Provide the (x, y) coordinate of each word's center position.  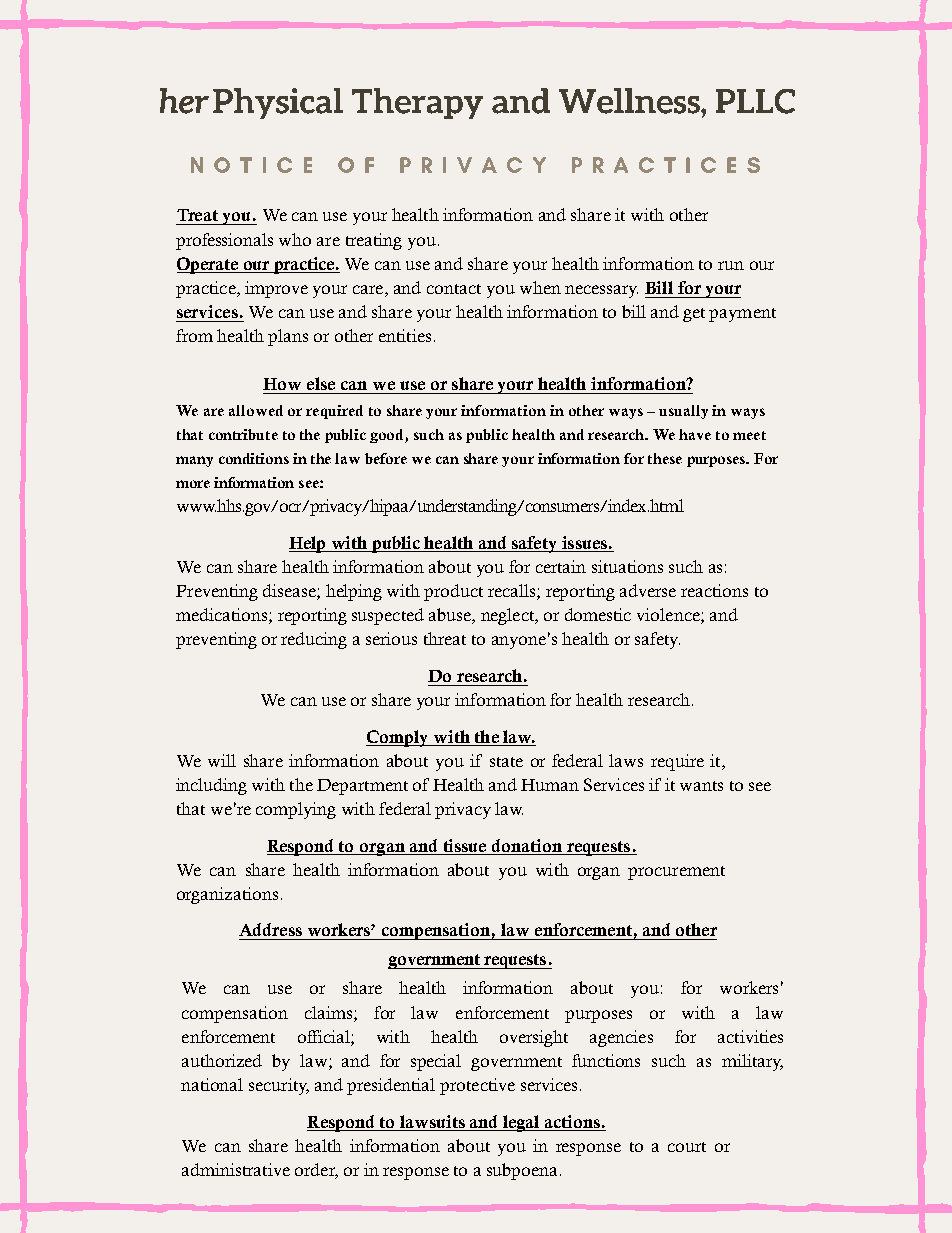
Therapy (417, 103)
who (295, 239)
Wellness (630, 101)
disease (290, 592)
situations (627, 566)
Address (270, 929)
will (222, 760)
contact (454, 289)
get (694, 315)
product (453, 592)
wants (701, 786)
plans (288, 337)
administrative (236, 1169)
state (506, 762)
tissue (465, 845)
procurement (676, 873)
